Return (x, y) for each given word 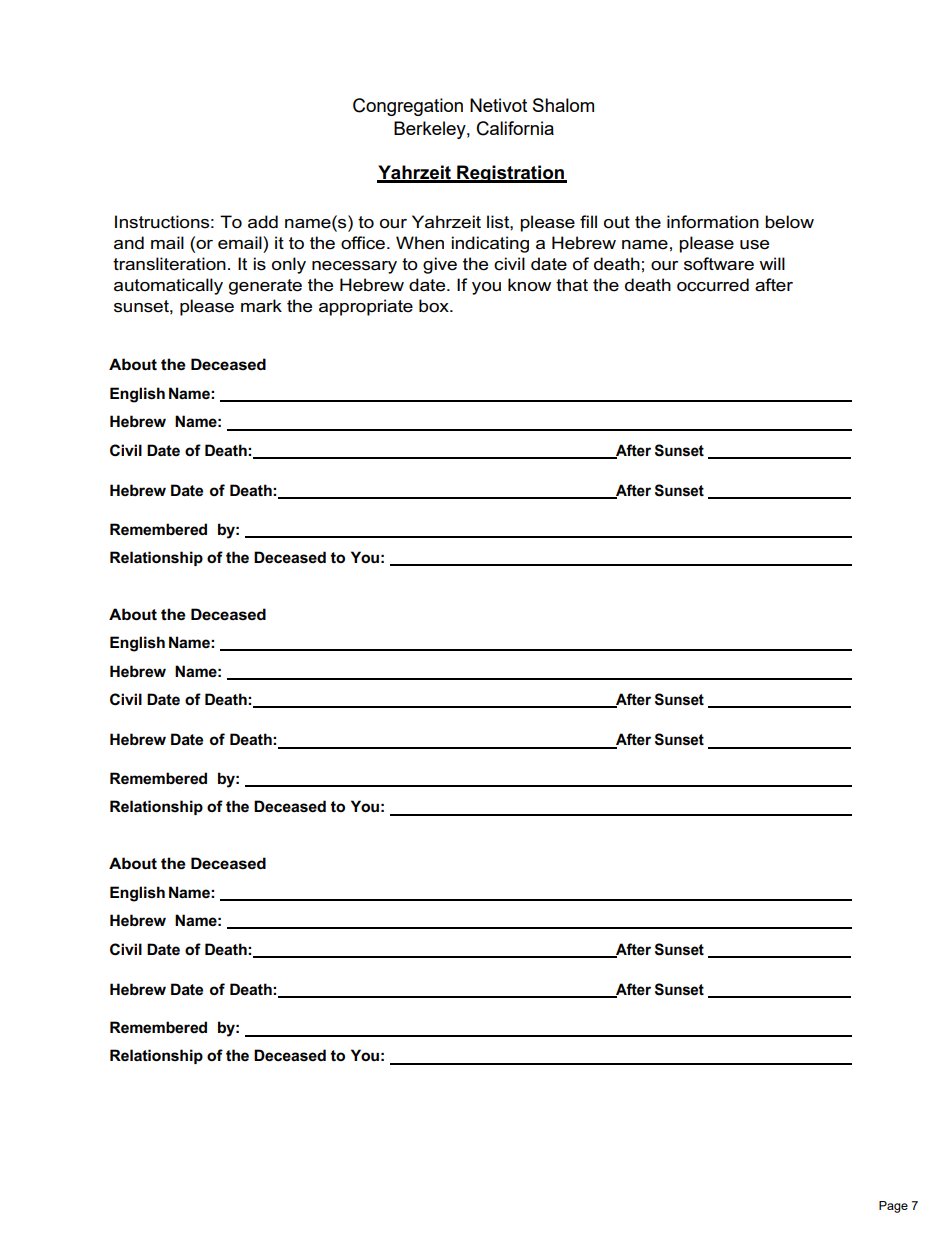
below (789, 222)
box (435, 305)
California (515, 128)
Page (893, 1207)
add (263, 222)
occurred (713, 285)
